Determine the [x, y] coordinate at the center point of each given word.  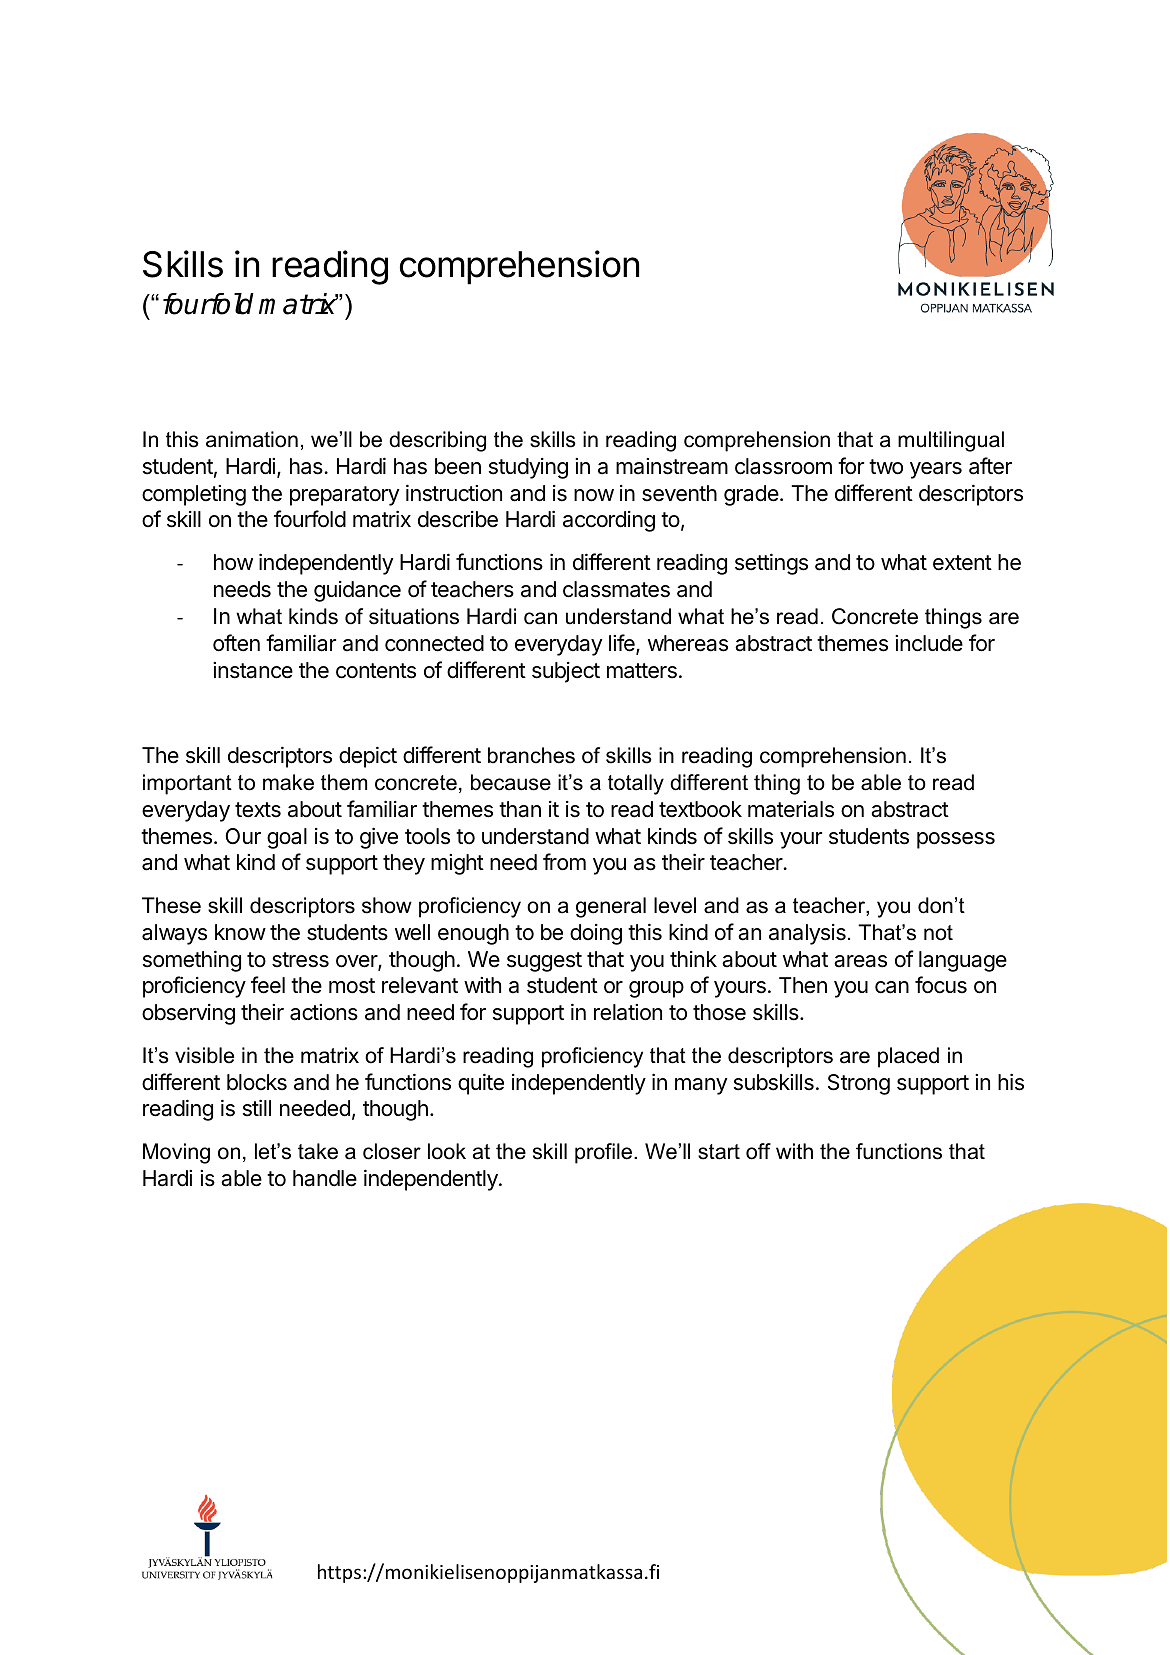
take [318, 1151]
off [758, 1151]
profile [603, 1153]
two [886, 467]
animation [252, 439]
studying [528, 468]
